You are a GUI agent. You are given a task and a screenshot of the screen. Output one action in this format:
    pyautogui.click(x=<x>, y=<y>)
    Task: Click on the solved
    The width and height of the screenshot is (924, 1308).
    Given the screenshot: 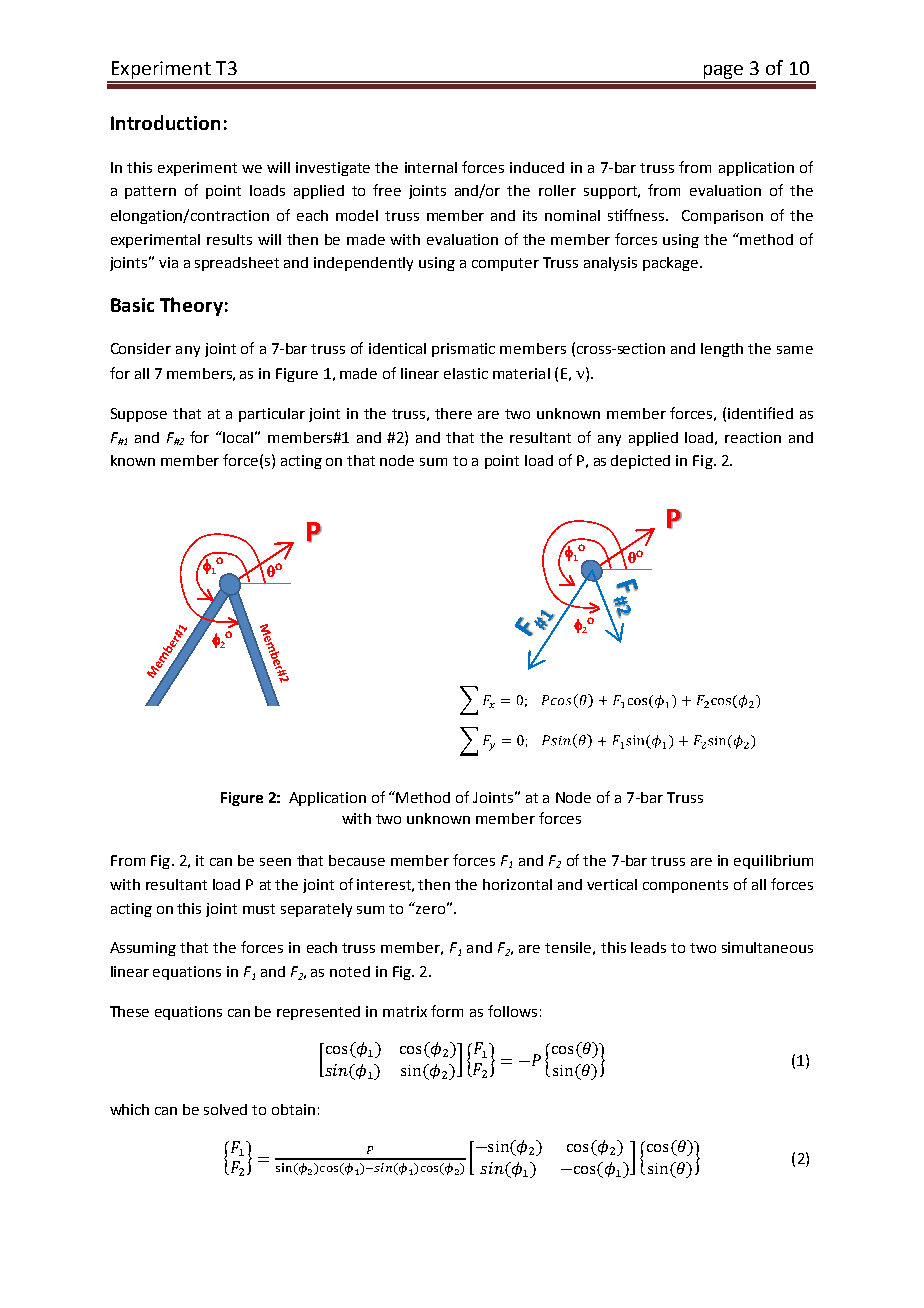 What is the action you would take?
    pyautogui.click(x=225, y=1109)
